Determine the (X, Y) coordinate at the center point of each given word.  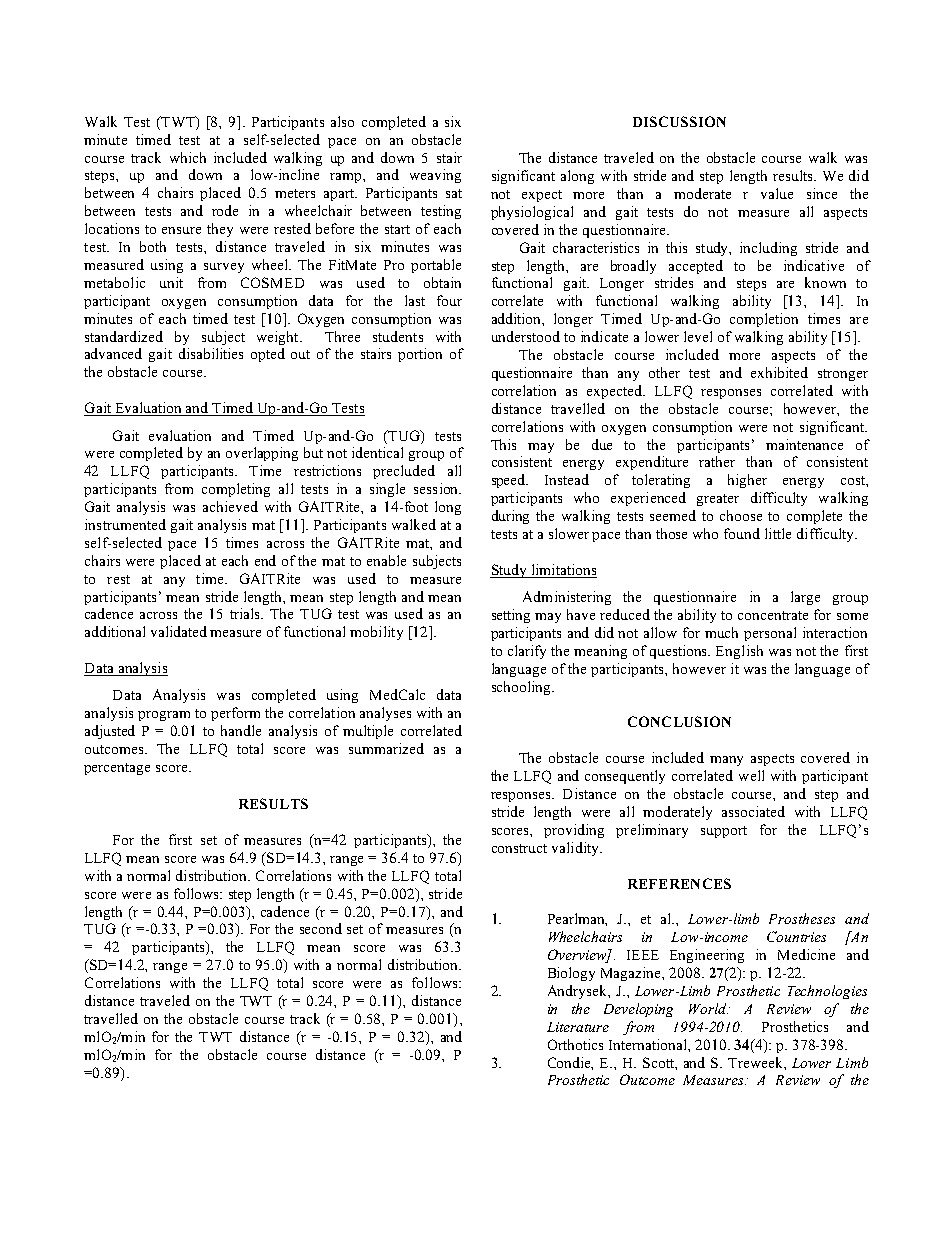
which (188, 157)
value (777, 193)
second (321, 928)
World (709, 1008)
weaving (435, 176)
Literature (578, 1027)
